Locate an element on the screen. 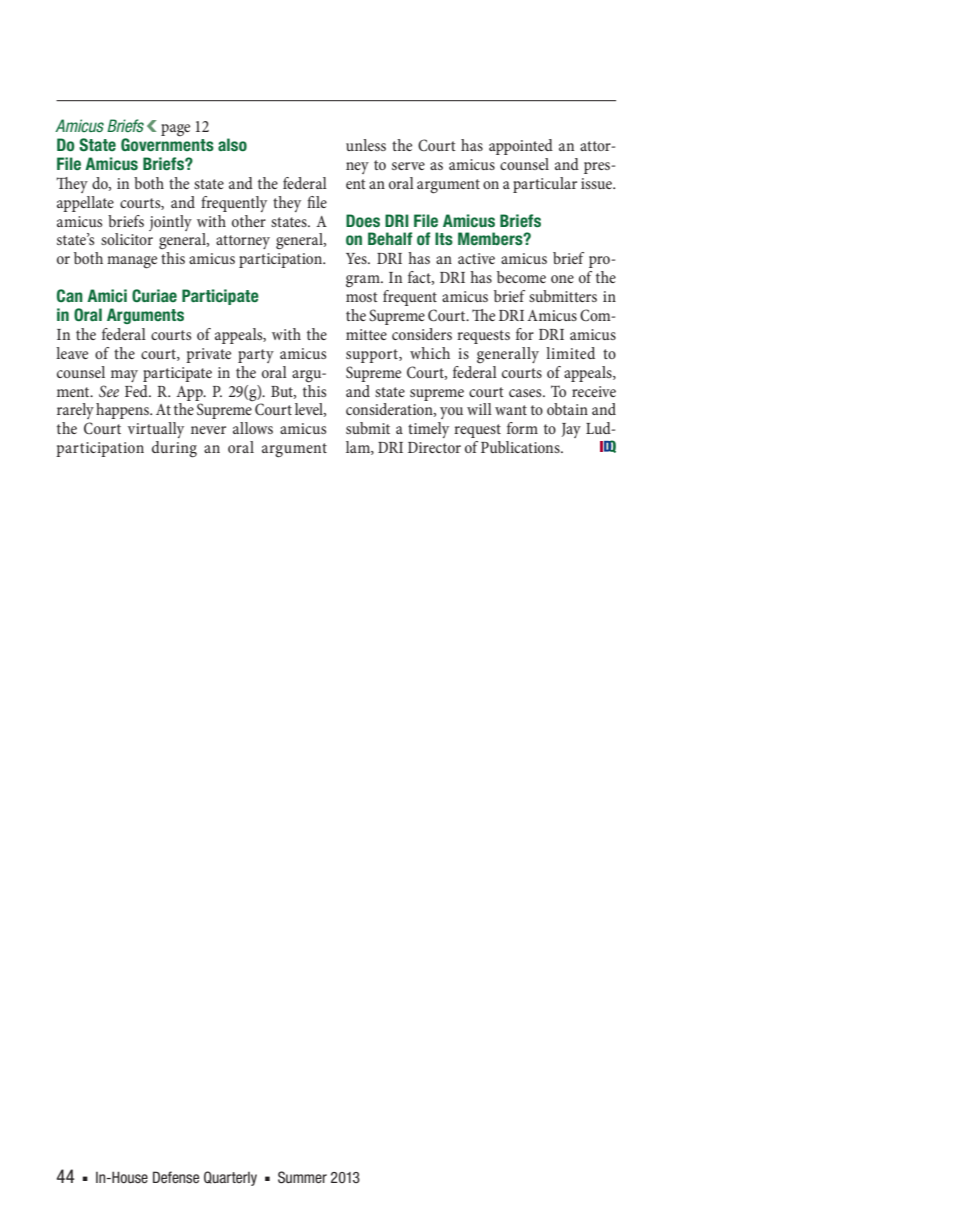 The height and width of the screenshot is (1232, 962). Summer is located at coordinates (302, 1177).
